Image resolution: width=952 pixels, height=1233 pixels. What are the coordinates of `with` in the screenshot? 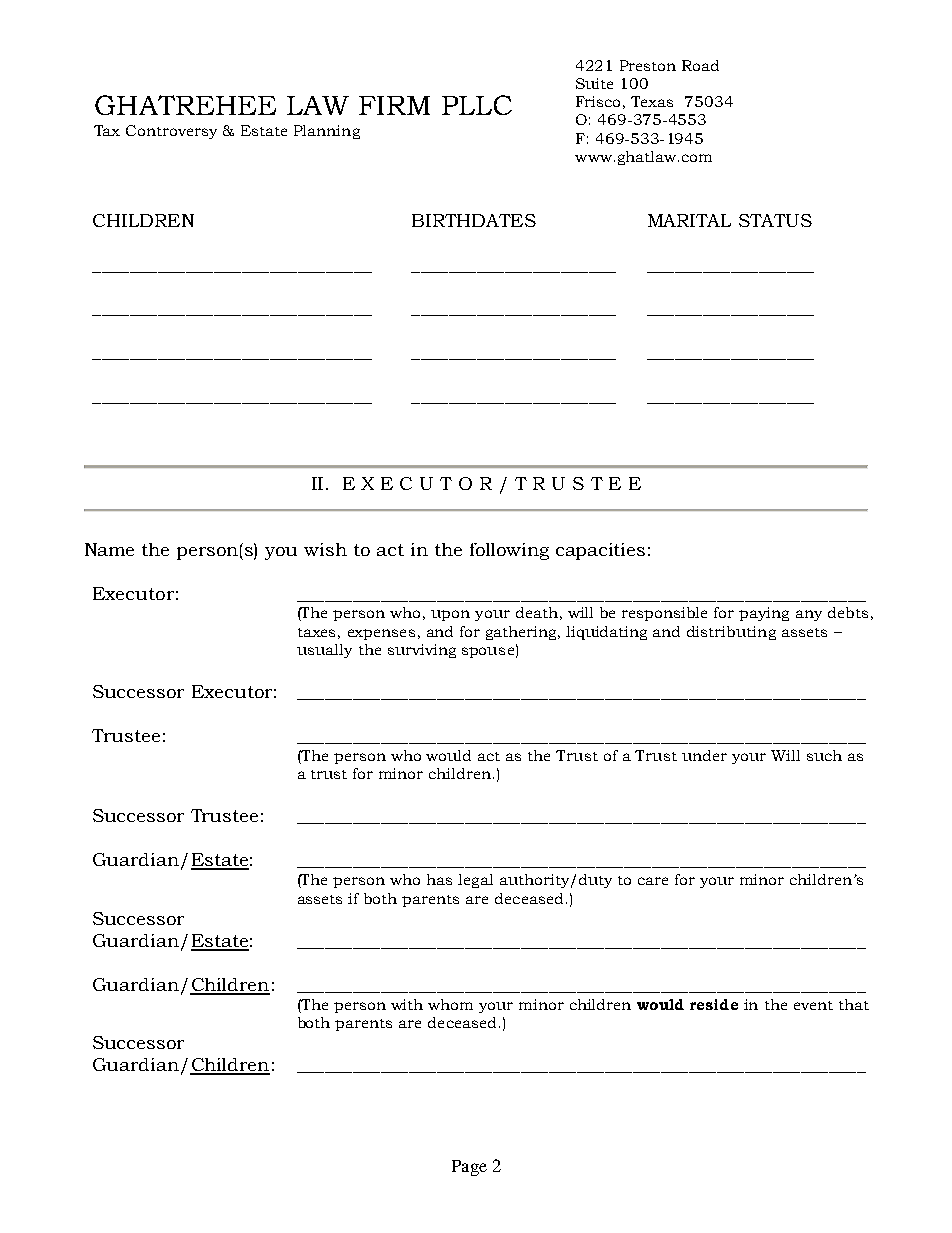 It's located at (407, 1004).
